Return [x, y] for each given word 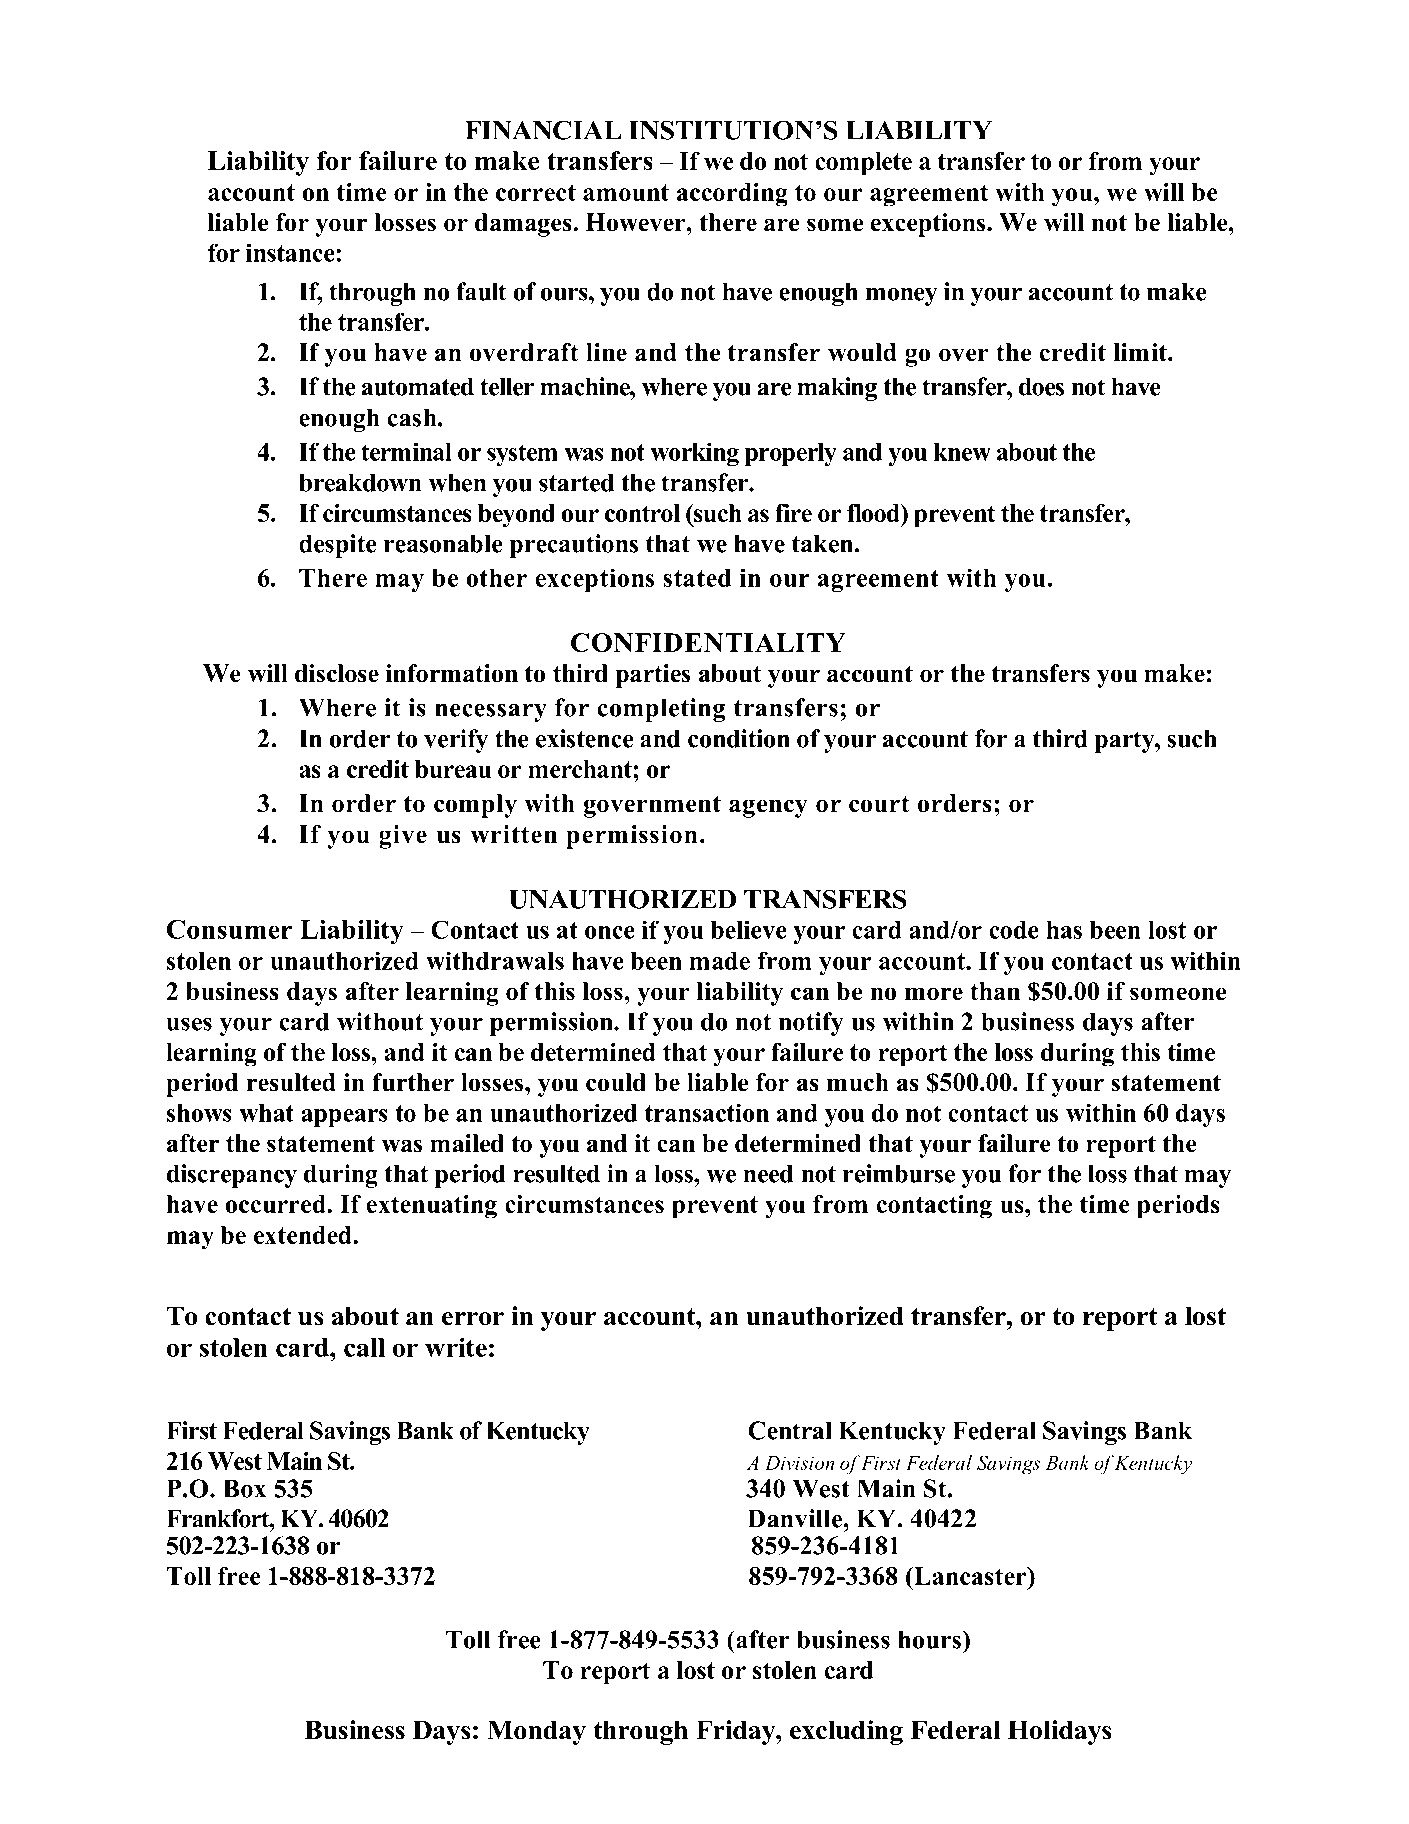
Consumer [229, 929]
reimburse [899, 1173]
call [364, 1347]
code [1014, 930]
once [610, 932]
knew [962, 452]
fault [481, 291]
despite [338, 546]
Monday [536, 1732]
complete [863, 164]
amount [626, 192]
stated [697, 578]
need [768, 1173]
